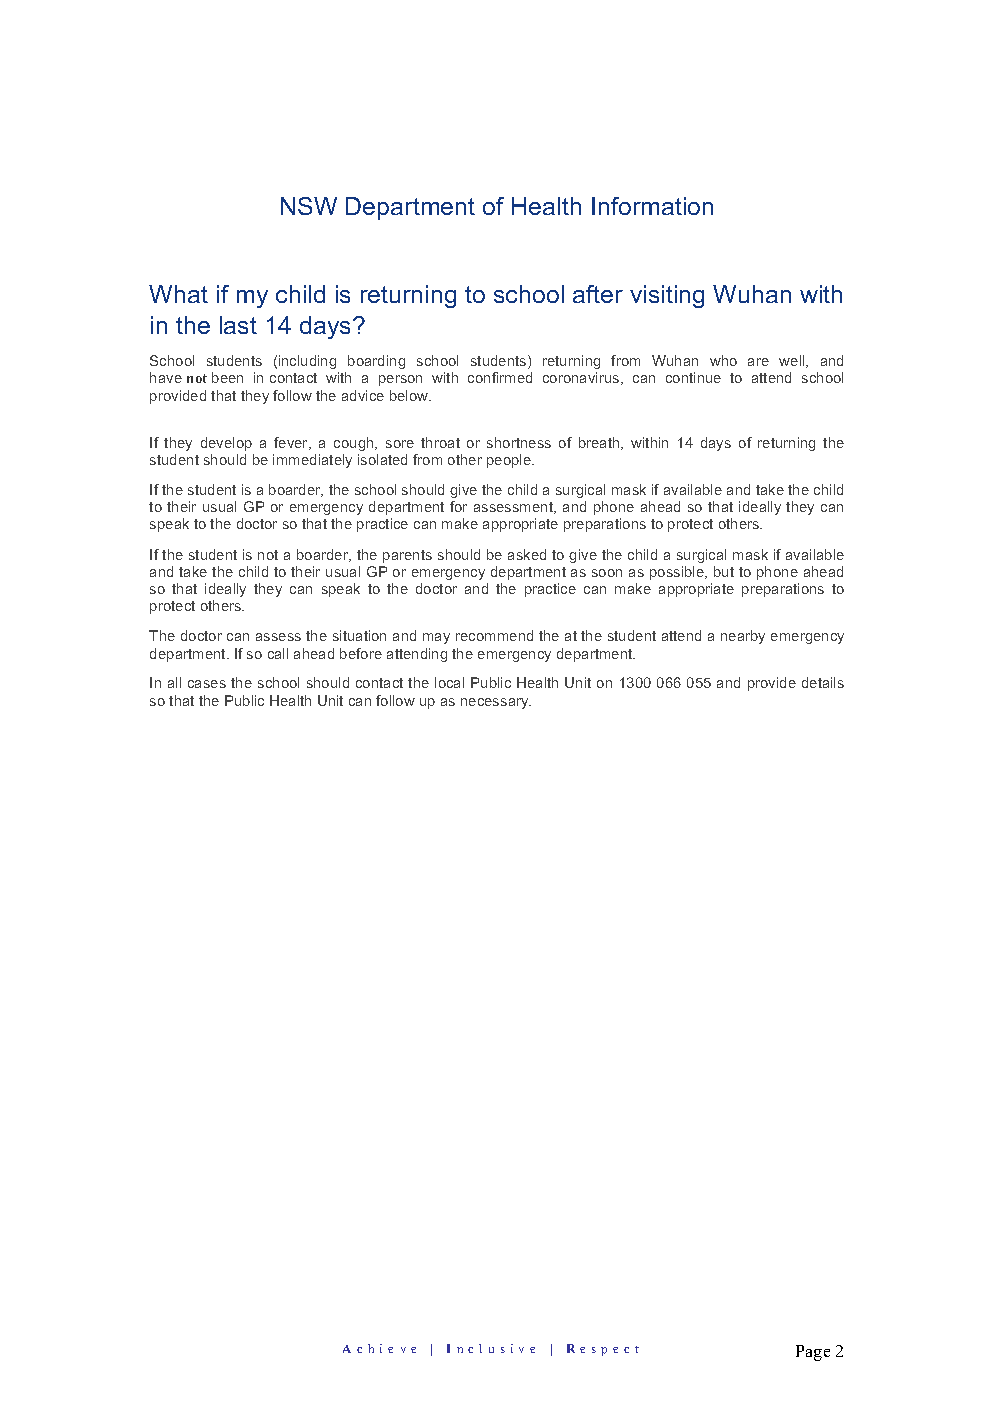 The height and width of the image is (1408, 995). What do you see at coordinates (494, 635) in the image?
I see `recommend` at bounding box center [494, 635].
